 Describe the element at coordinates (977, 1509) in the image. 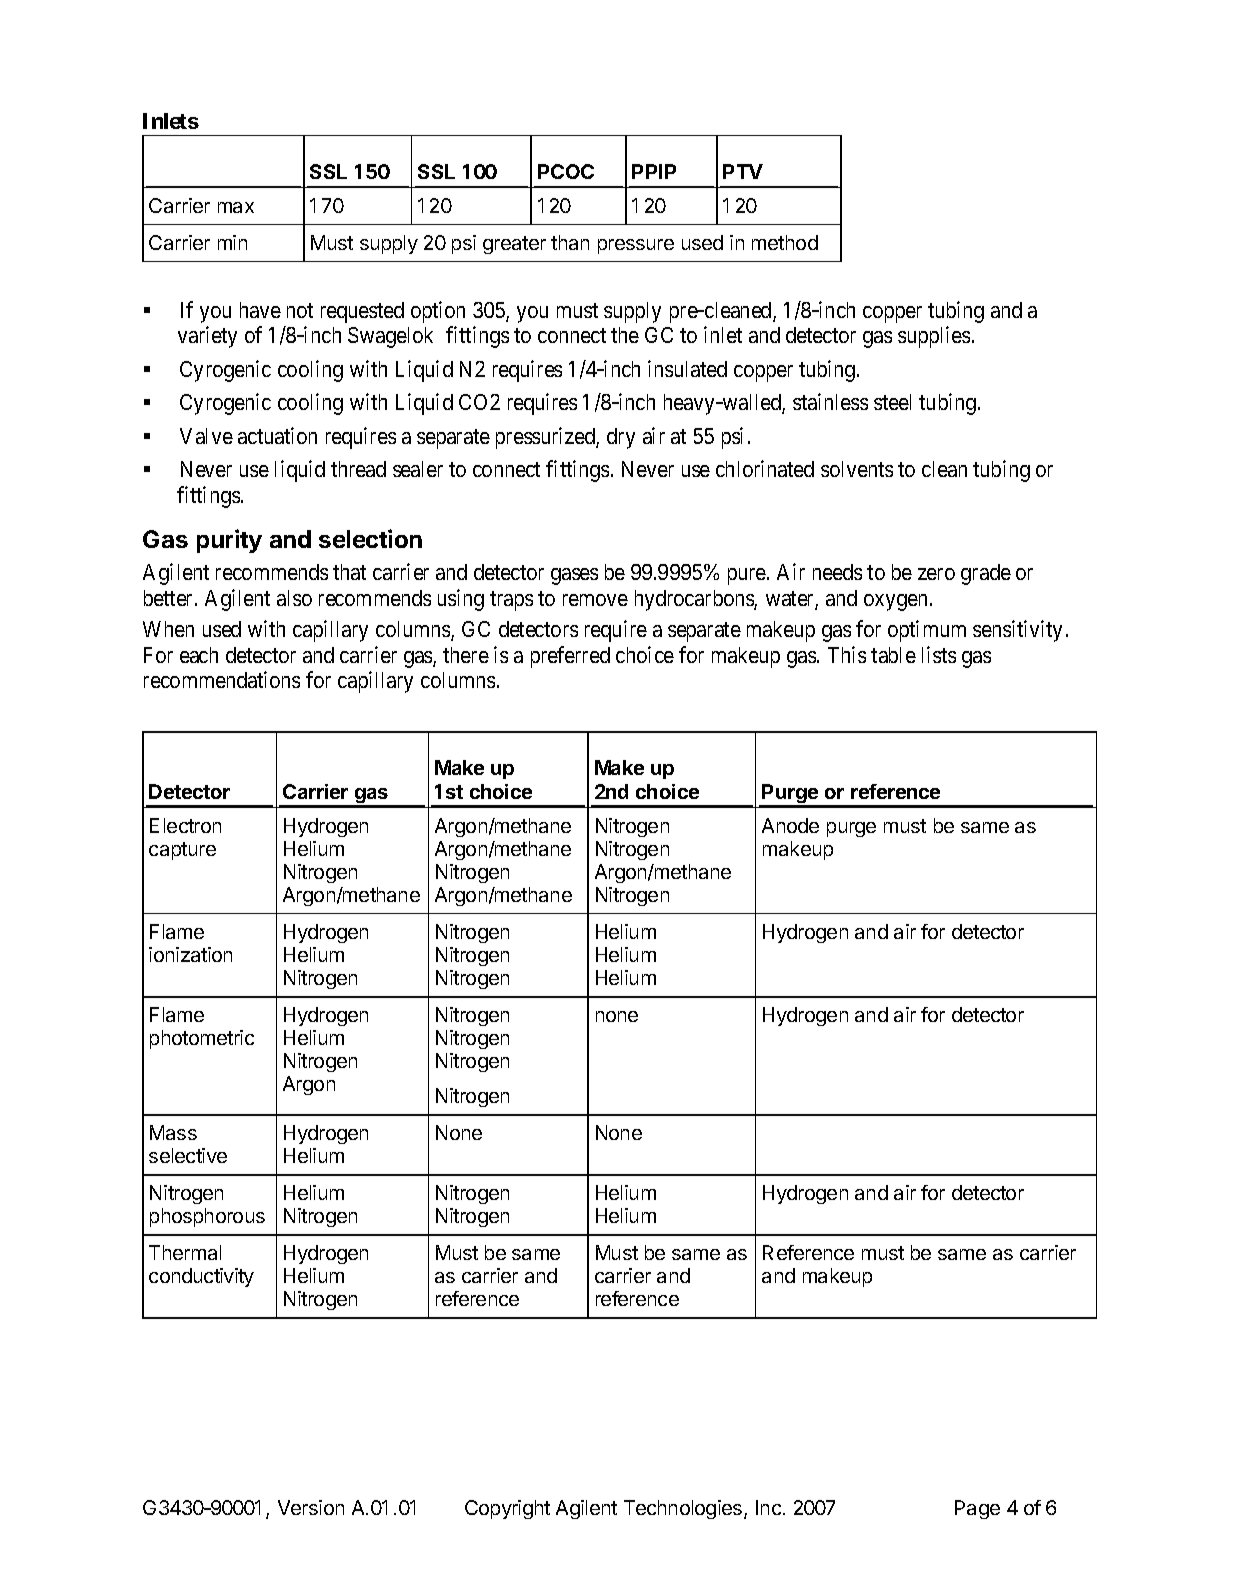

I see `Page` at that location.
